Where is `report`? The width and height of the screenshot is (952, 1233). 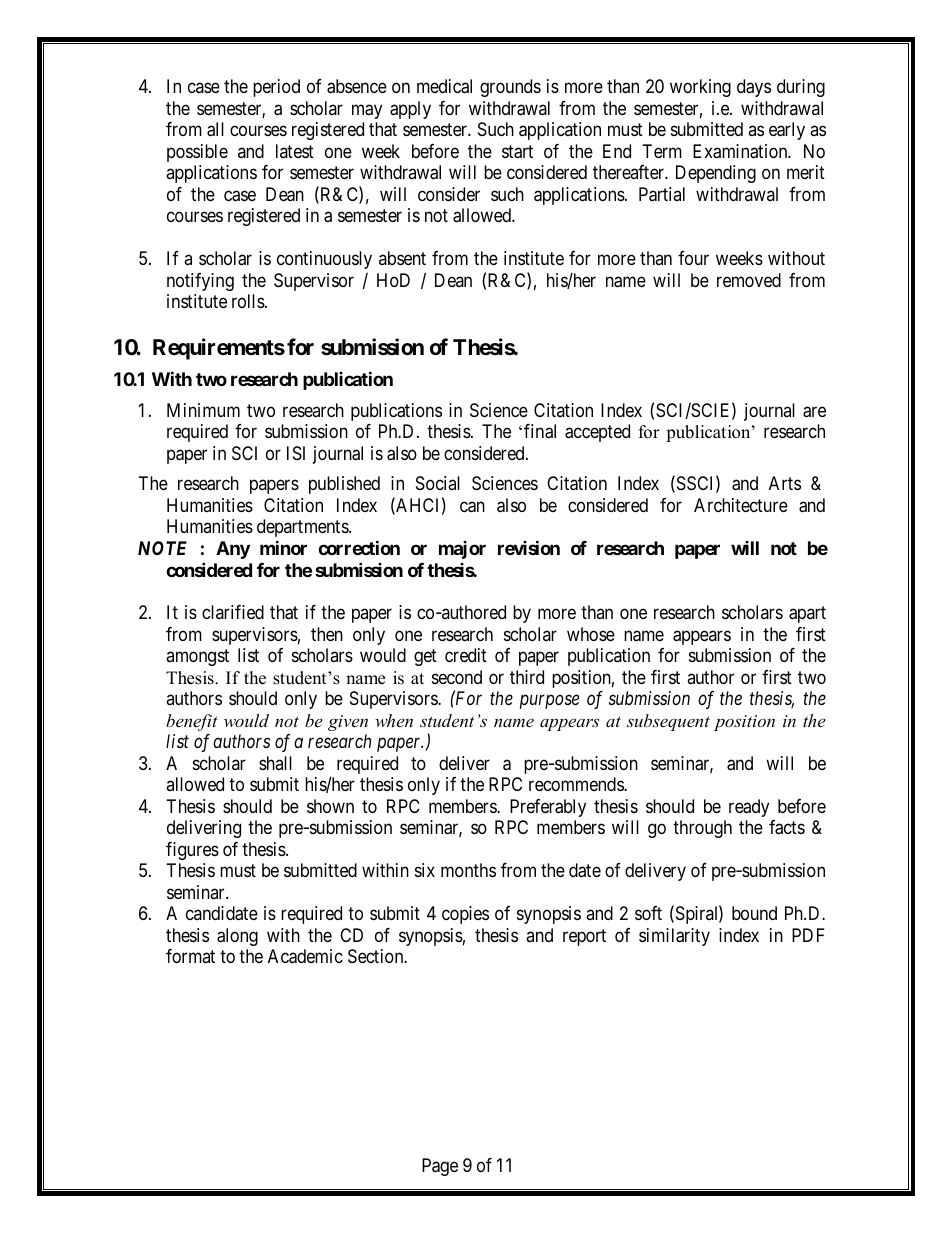 report is located at coordinates (584, 937).
